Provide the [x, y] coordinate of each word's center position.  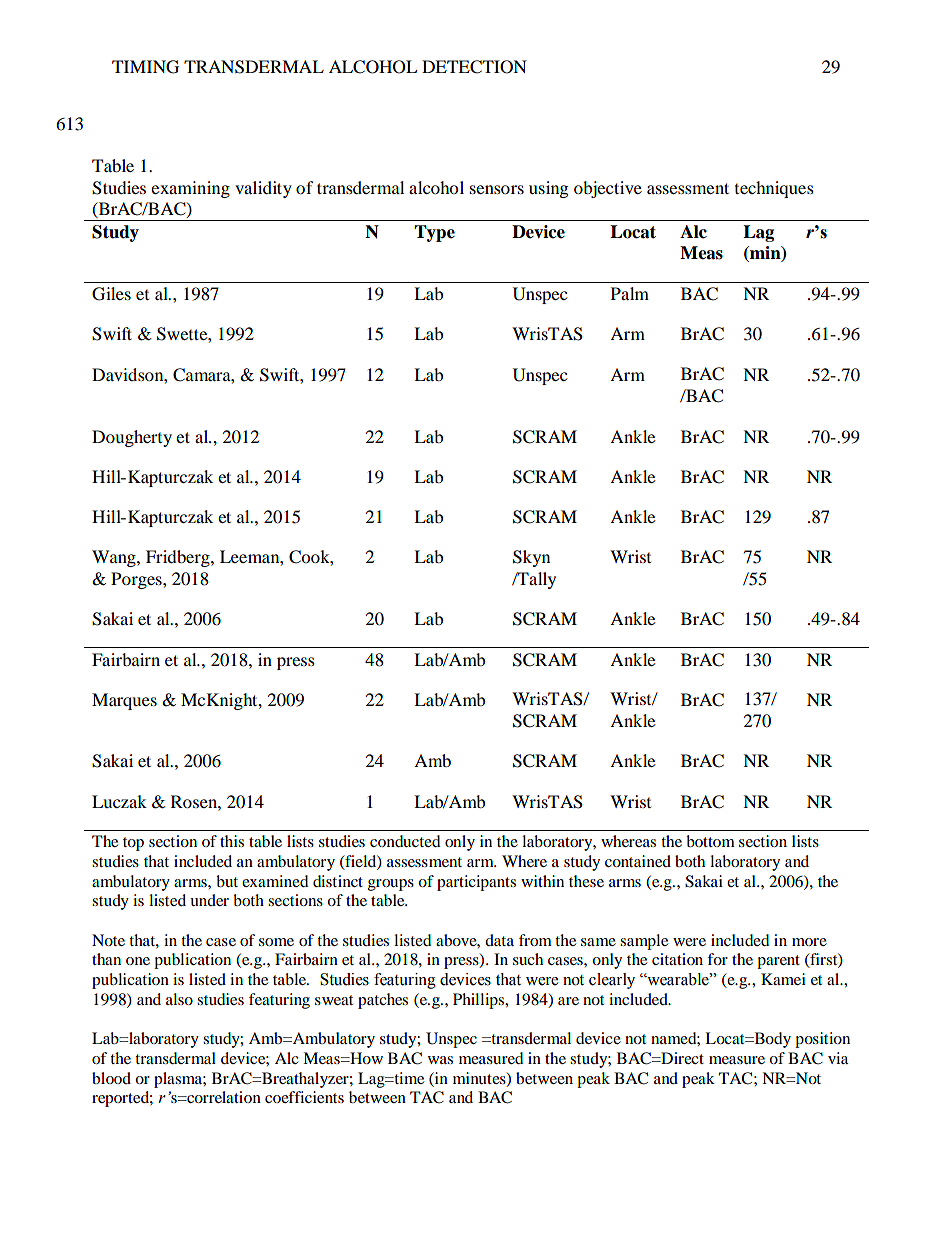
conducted [405, 841]
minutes [480, 1079]
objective [608, 189]
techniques [774, 189]
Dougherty [132, 438]
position [822, 1040]
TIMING [145, 67]
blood [111, 1078]
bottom [710, 841]
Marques [124, 701]
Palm [630, 293]
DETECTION [474, 67]
